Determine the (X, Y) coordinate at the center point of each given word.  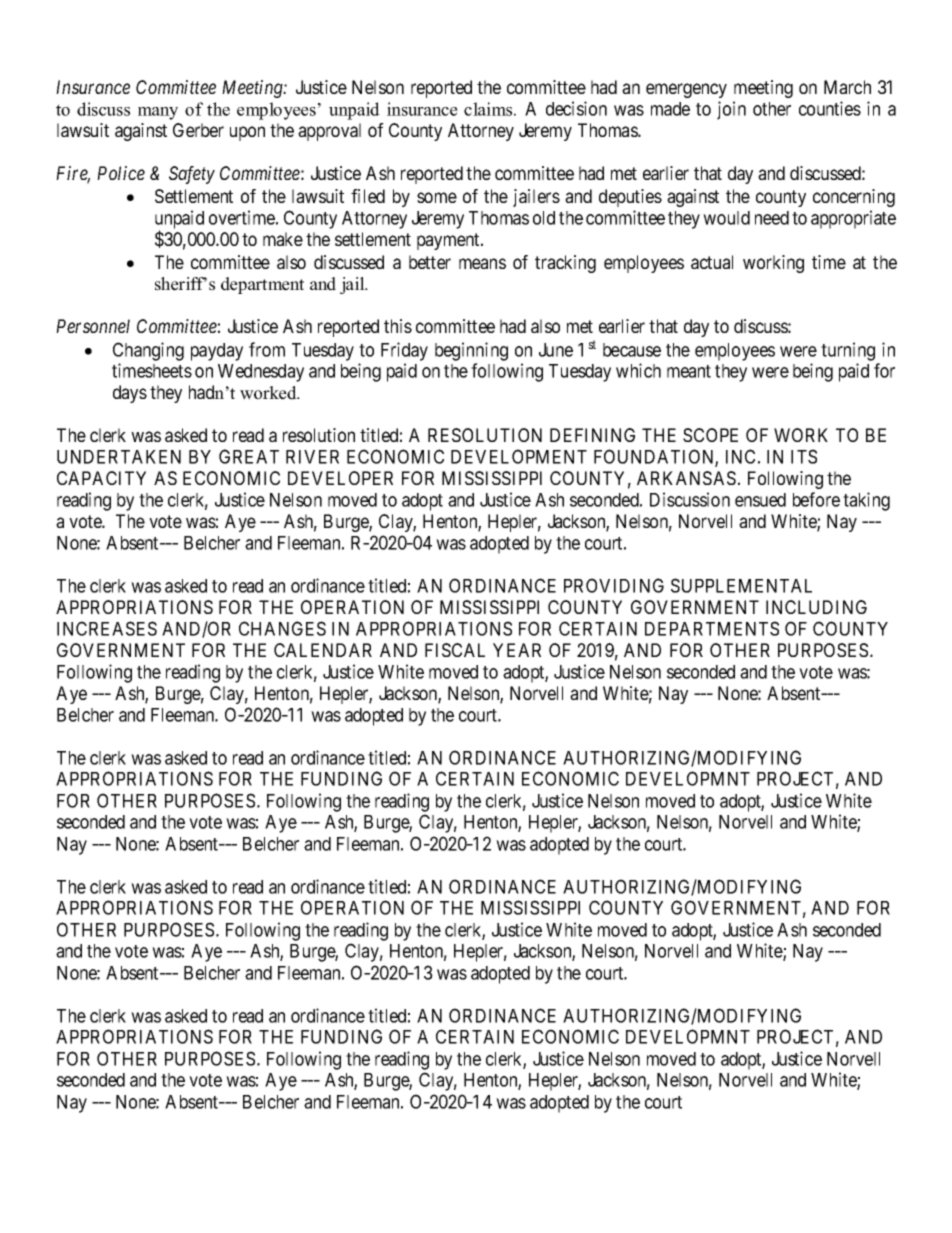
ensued (760, 500)
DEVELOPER (340, 478)
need (772, 218)
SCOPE (710, 435)
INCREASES (107, 628)
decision (576, 108)
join (731, 110)
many (158, 113)
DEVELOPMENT (519, 456)
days (130, 394)
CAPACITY (101, 478)
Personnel (93, 326)
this (398, 326)
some (437, 197)
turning (848, 351)
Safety (192, 175)
